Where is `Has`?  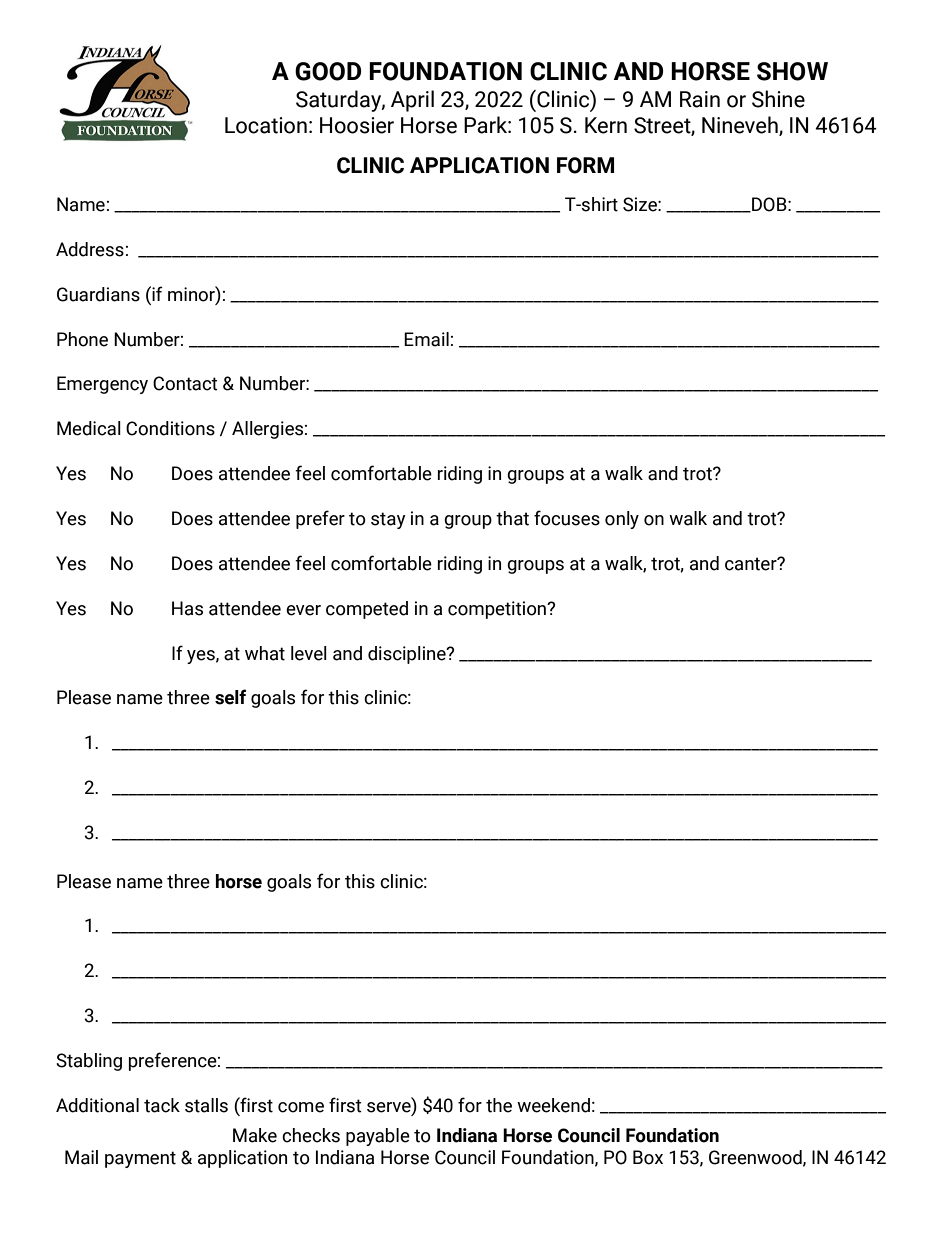
Has is located at coordinates (187, 608).
